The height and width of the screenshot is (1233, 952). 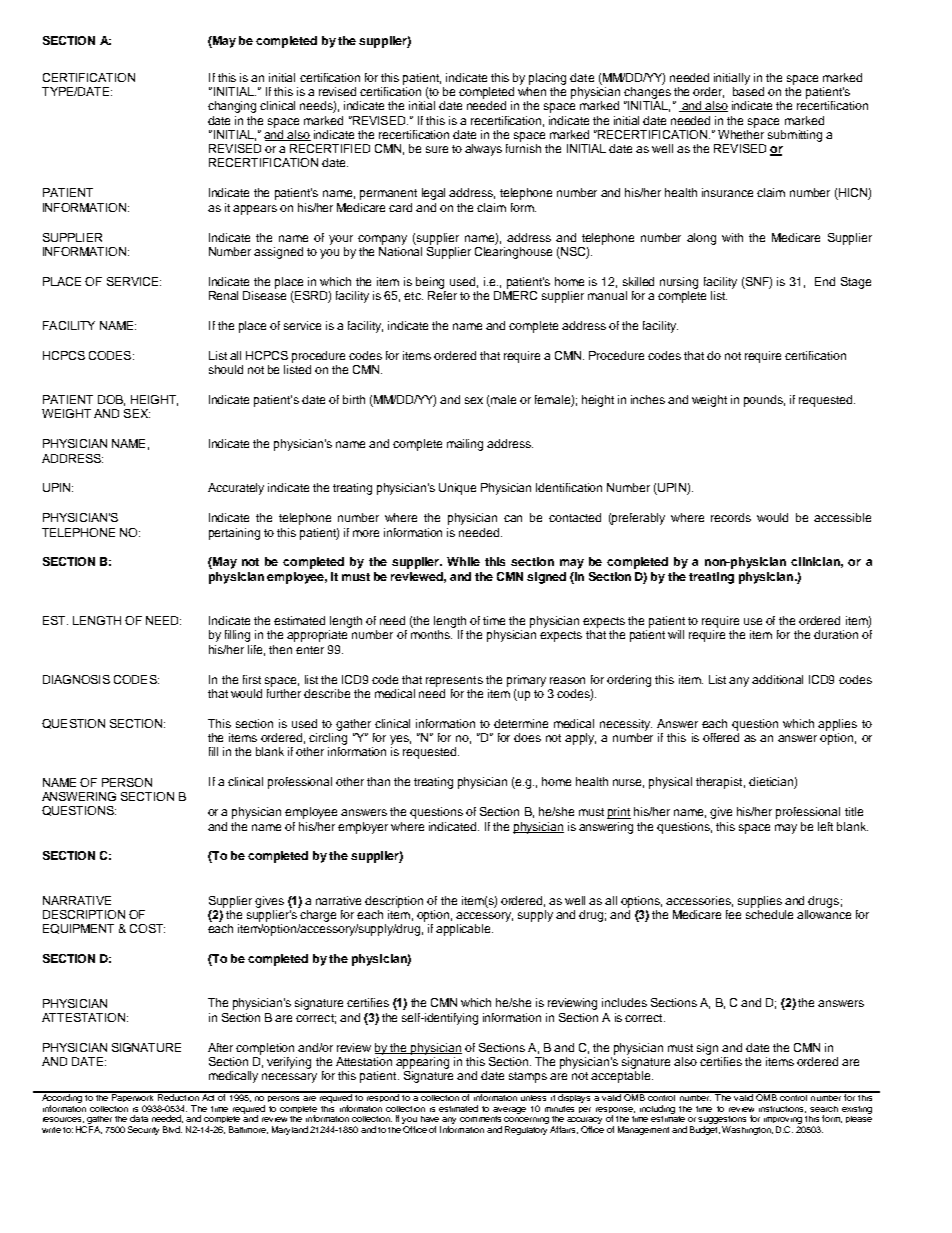 I want to click on based, so click(x=748, y=90).
